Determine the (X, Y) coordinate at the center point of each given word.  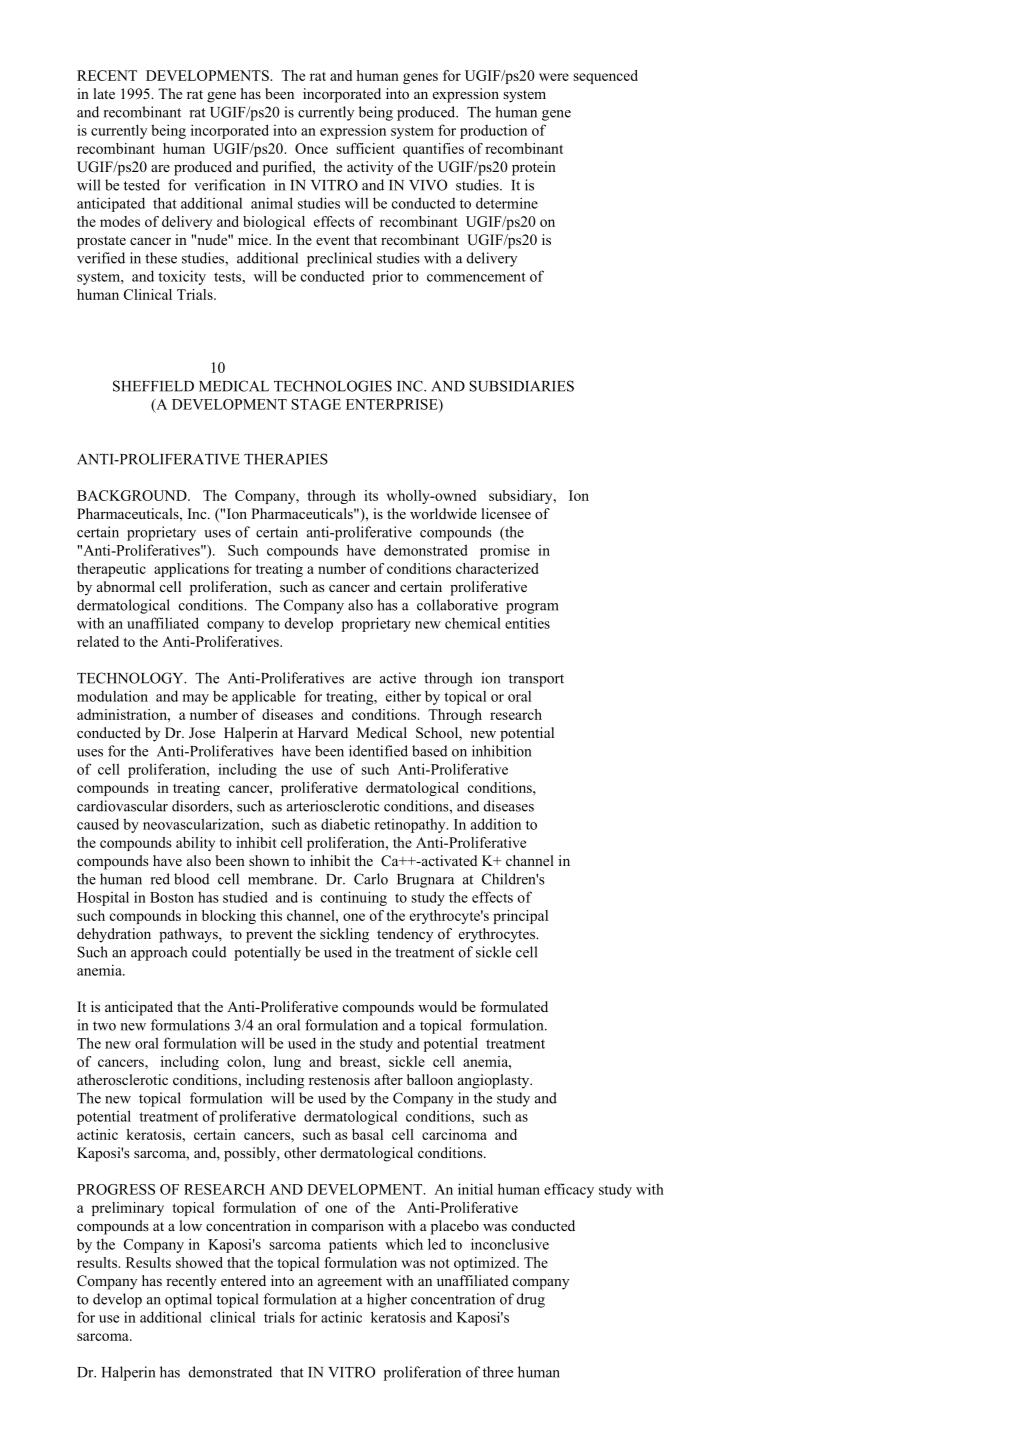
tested (142, 185)
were (554, 77)
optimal (188, 1300)
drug (531, 1300)
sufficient (365, 148)
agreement (350, 1283)
